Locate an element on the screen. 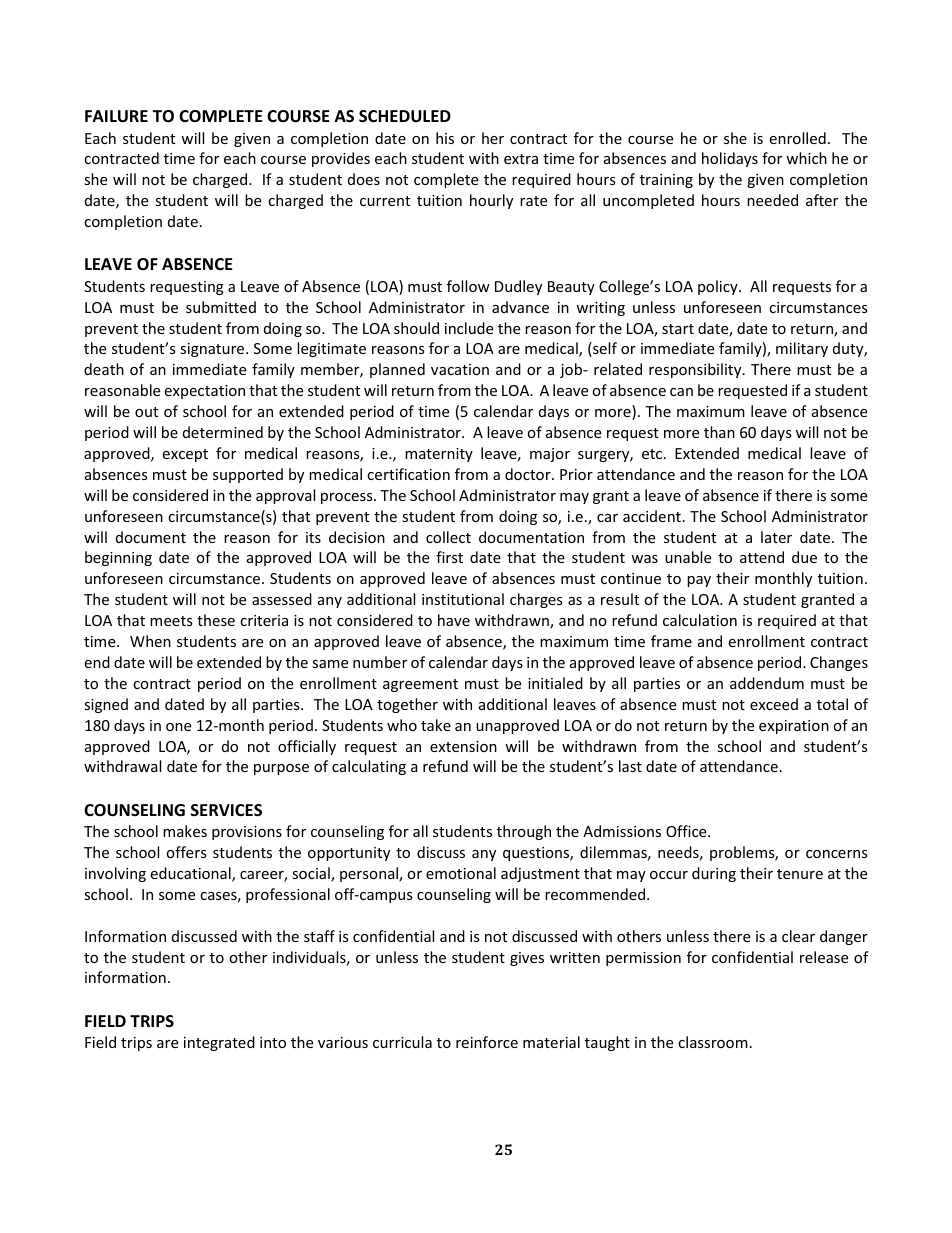 Image resolution: width=952 pixels, height=1233 pixels. into is located at coordinates (273, 1042).
